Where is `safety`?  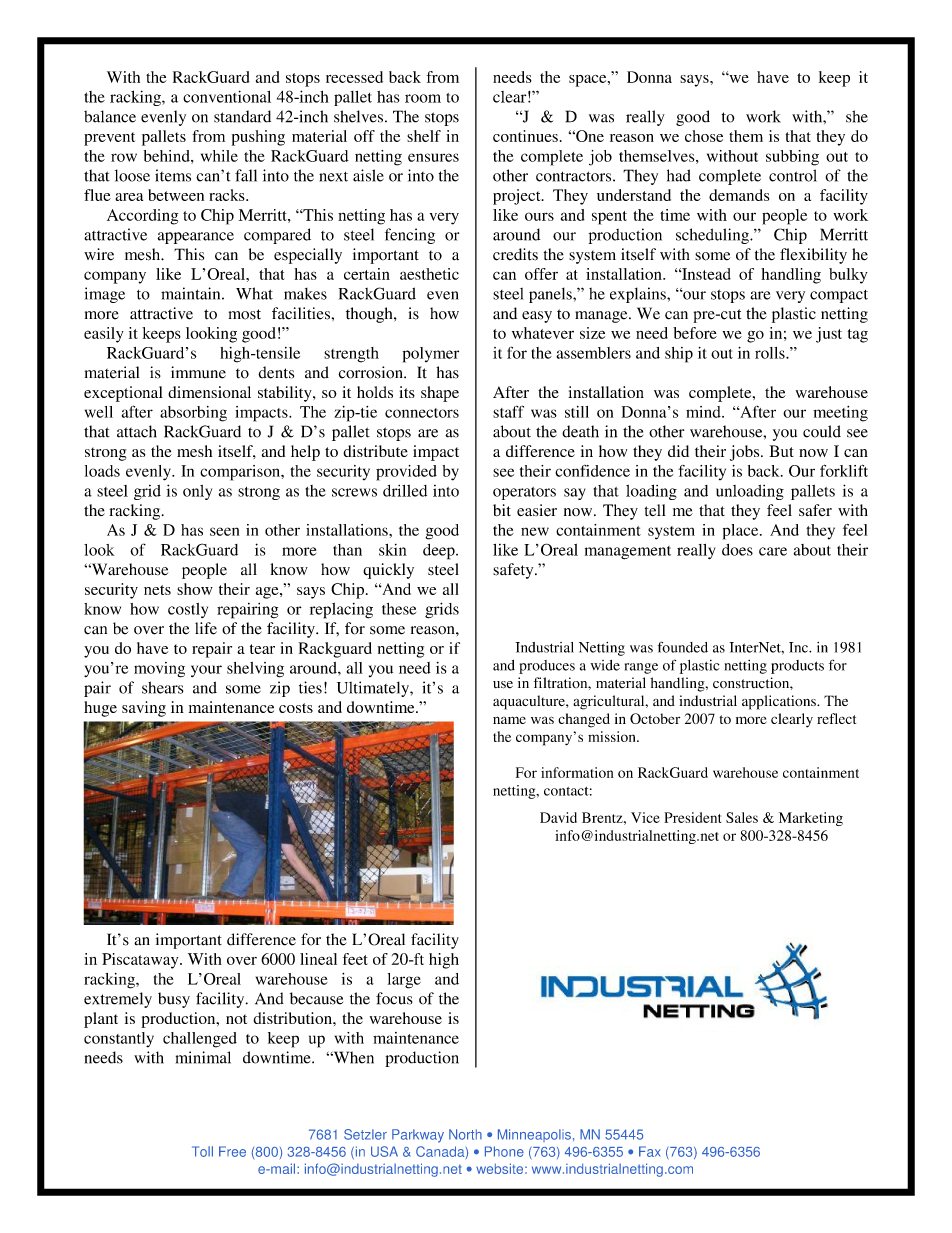
safety is located at coordinates (514, 571).
